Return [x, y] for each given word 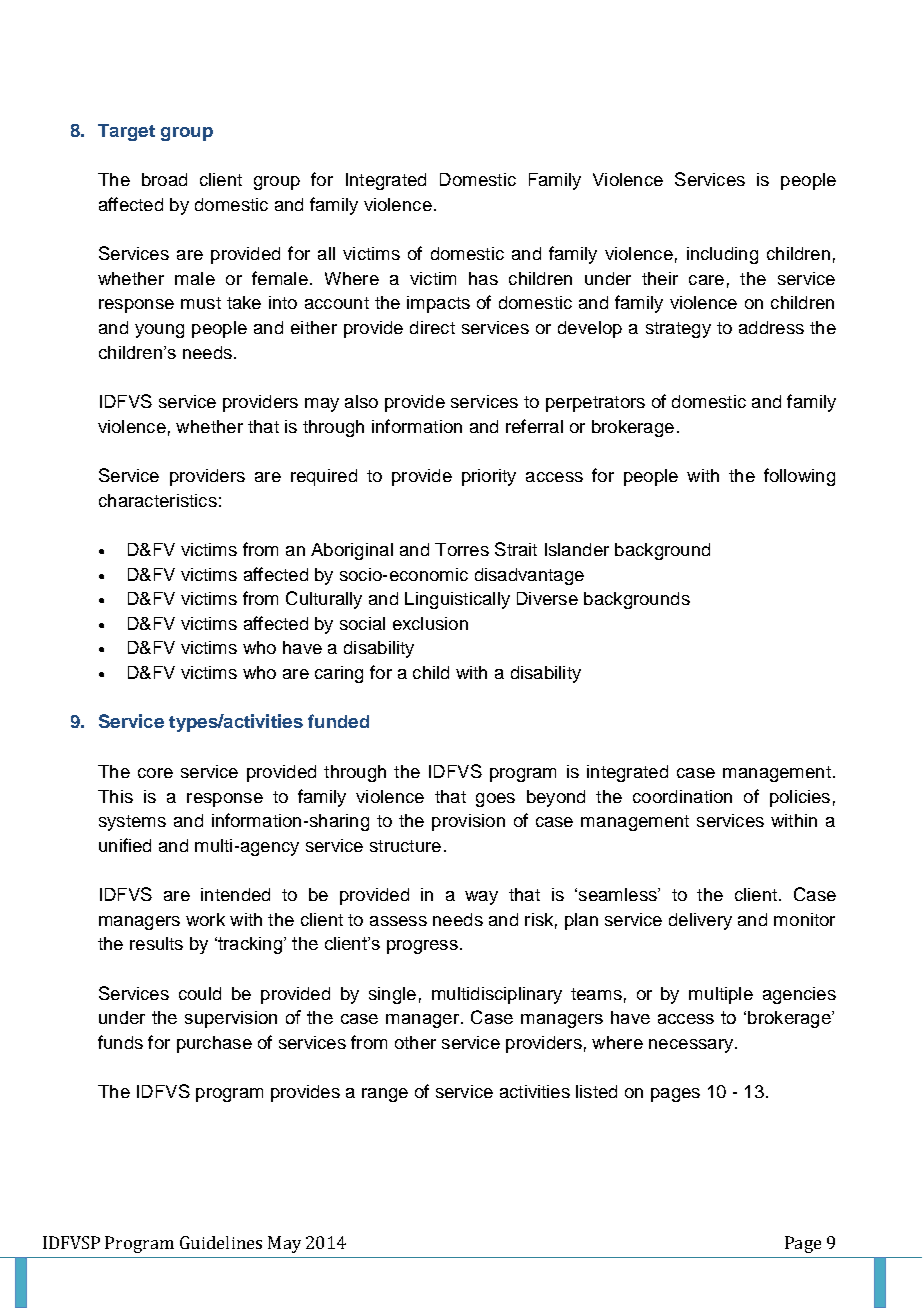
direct [432, 327]
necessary [691, 1046]
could [200, 993]
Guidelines [221, 1242]
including [722, 255]
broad [164, 179]
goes [495, 800]
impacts [438, 304]
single [392, 995]
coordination [682, 796]
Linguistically [457, 600]
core [155, 773]
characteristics [158, 500]
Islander [577, 549]
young [159, 331]
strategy [678, 330]
